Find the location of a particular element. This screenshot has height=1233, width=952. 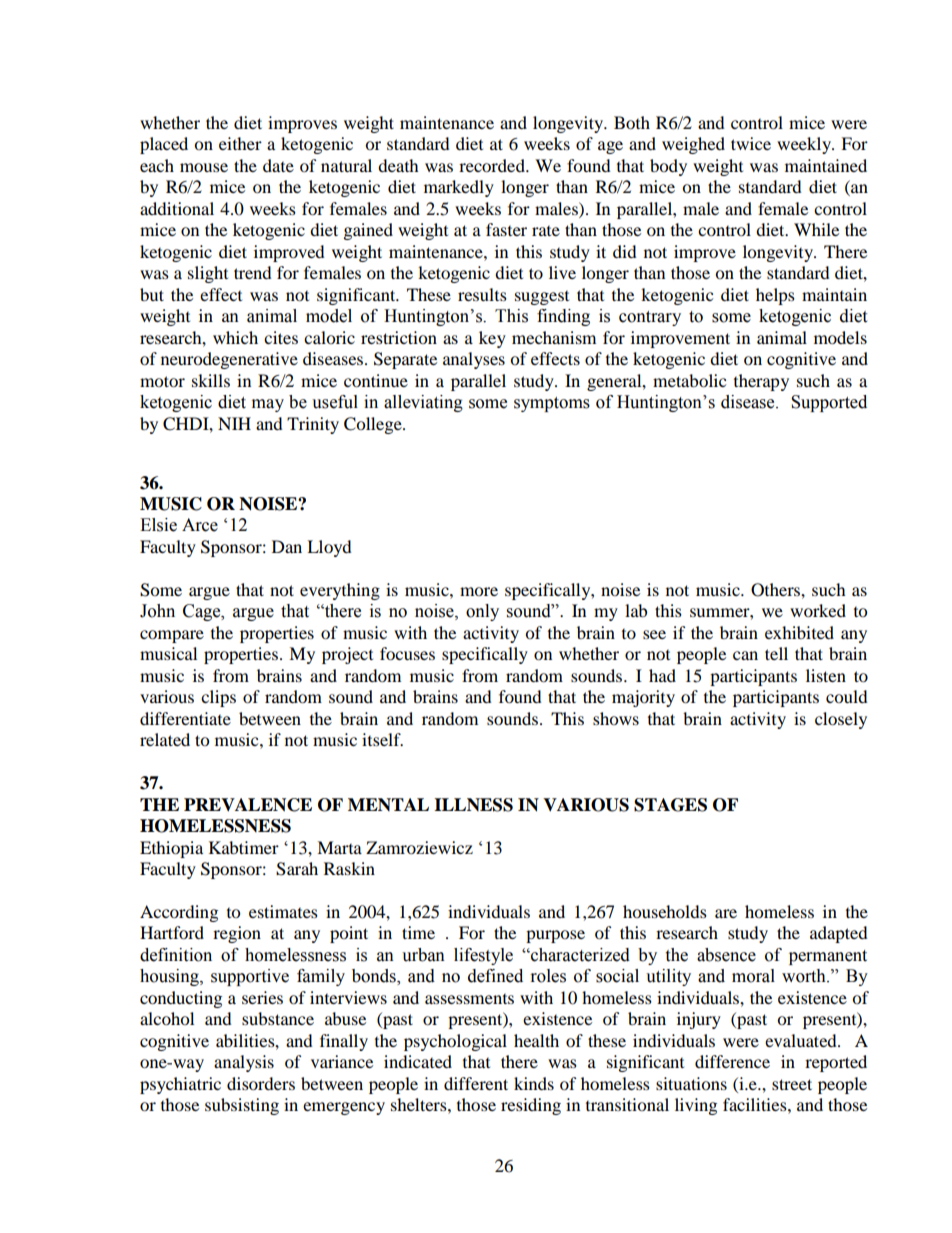

only is located at coordinates (482, 612).
